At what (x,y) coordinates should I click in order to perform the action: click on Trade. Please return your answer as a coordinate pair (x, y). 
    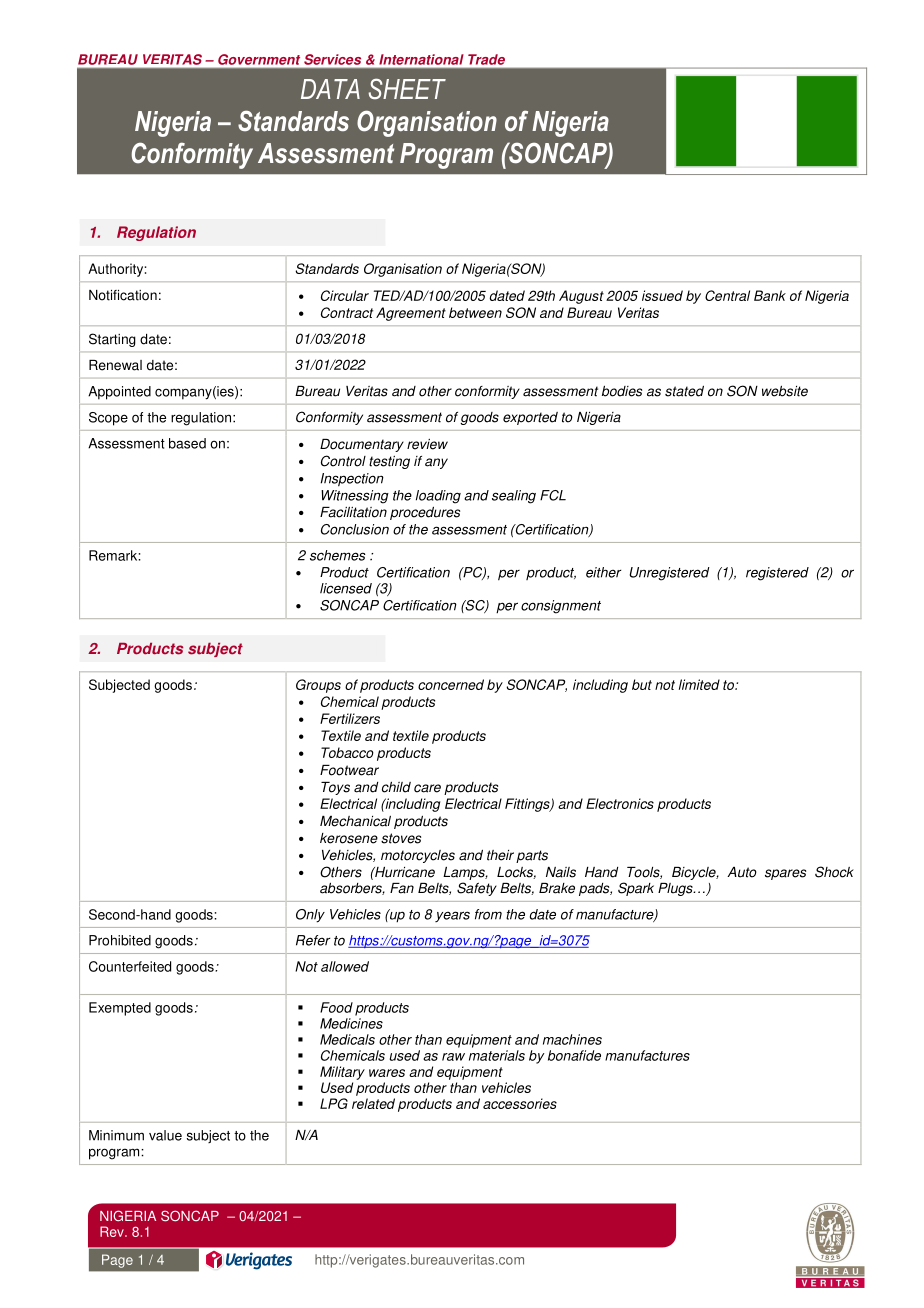
    Looking at the image, I should click on (486, 59).
